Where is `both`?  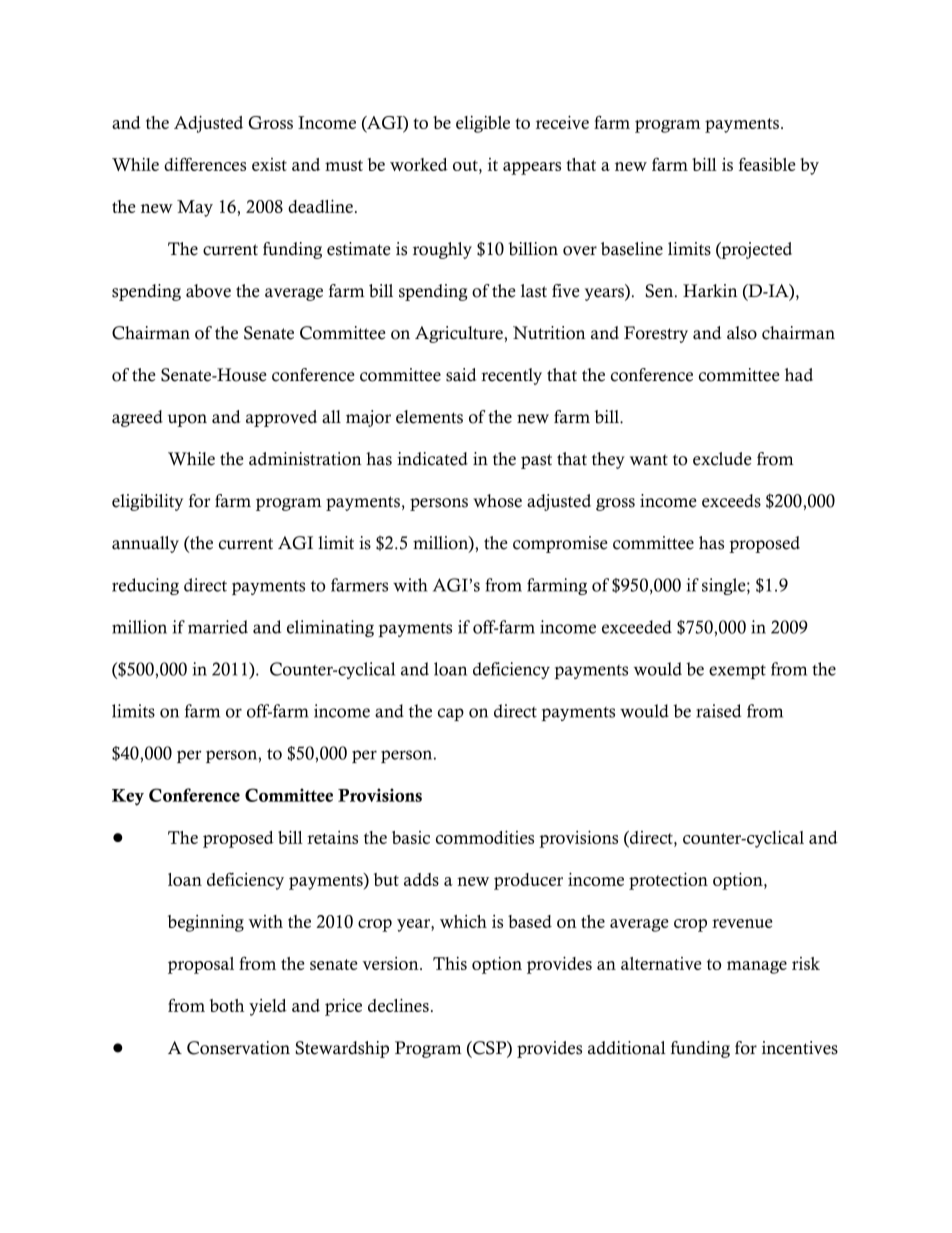
both is located at coordinates (226, 1005).
